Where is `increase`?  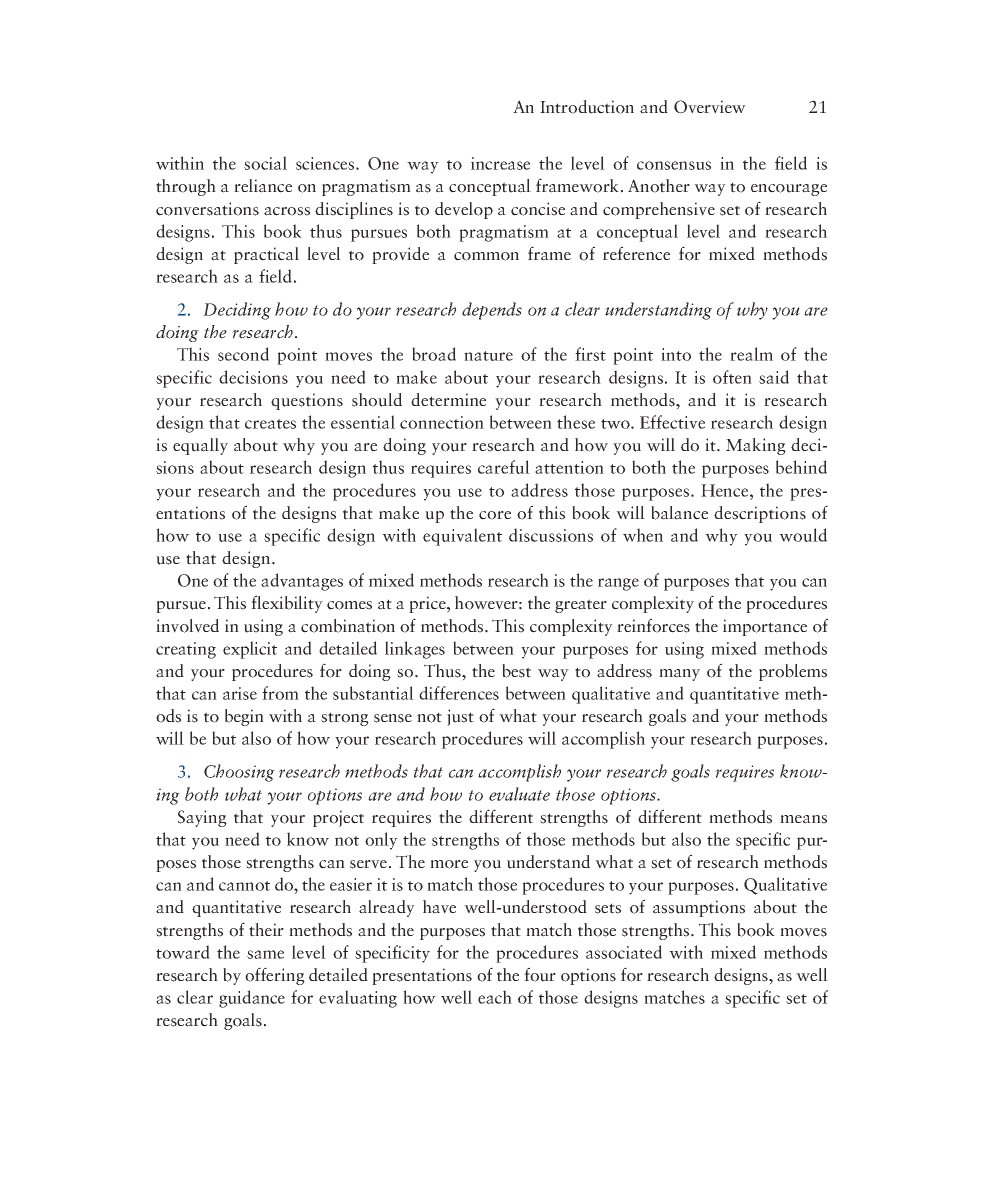 increase is located at coordinates (500, 163).
